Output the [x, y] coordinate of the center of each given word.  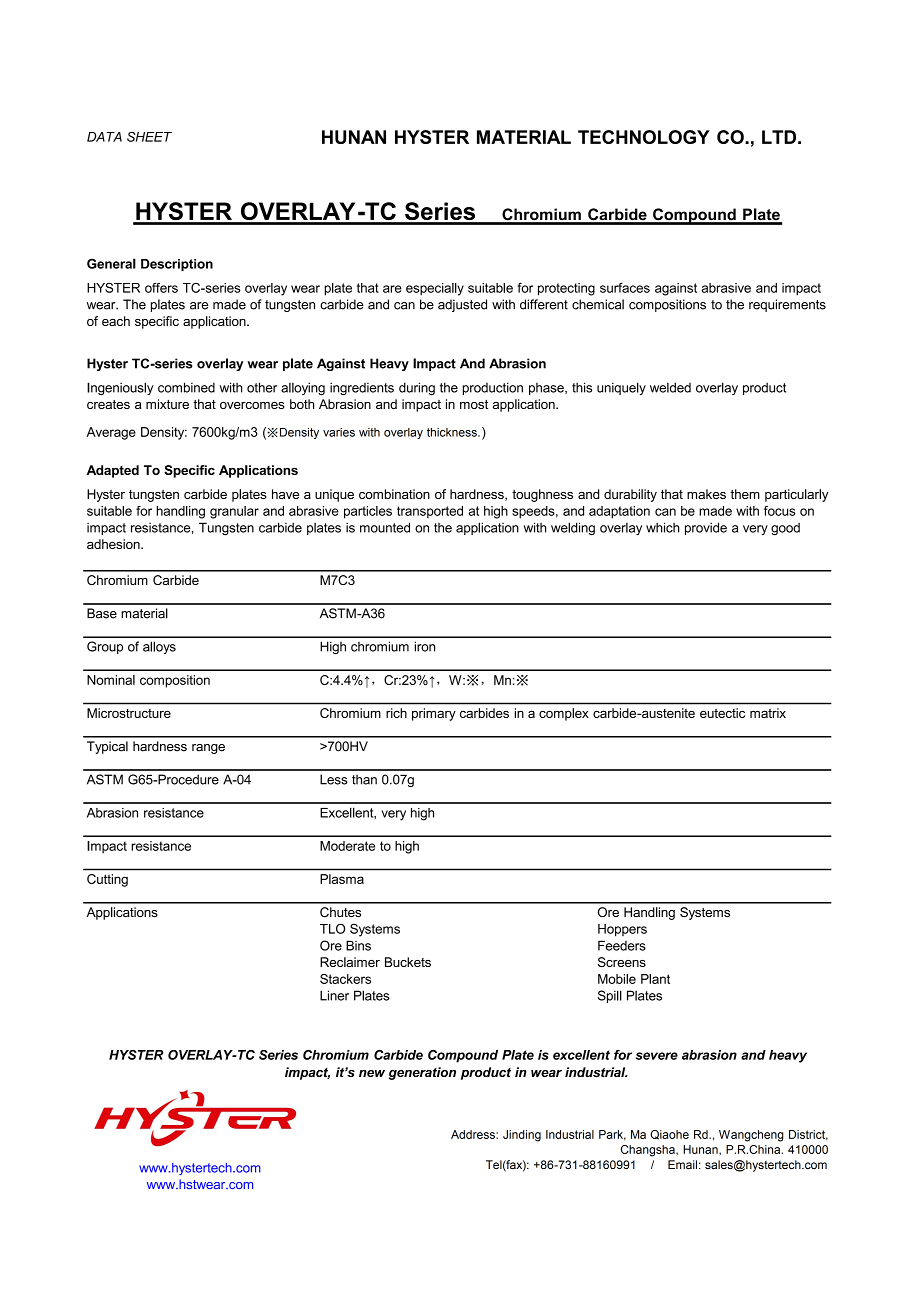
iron [425, 646]
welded [670, 387]
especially [435, 289]
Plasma [342, 879]
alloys [159, 647]
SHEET [149, 137]
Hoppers [622, 930]
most [474, 404]
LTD [779, 137]
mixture [167, 404]
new [372, 1073]
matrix [768, 713]
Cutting [107, 880]
